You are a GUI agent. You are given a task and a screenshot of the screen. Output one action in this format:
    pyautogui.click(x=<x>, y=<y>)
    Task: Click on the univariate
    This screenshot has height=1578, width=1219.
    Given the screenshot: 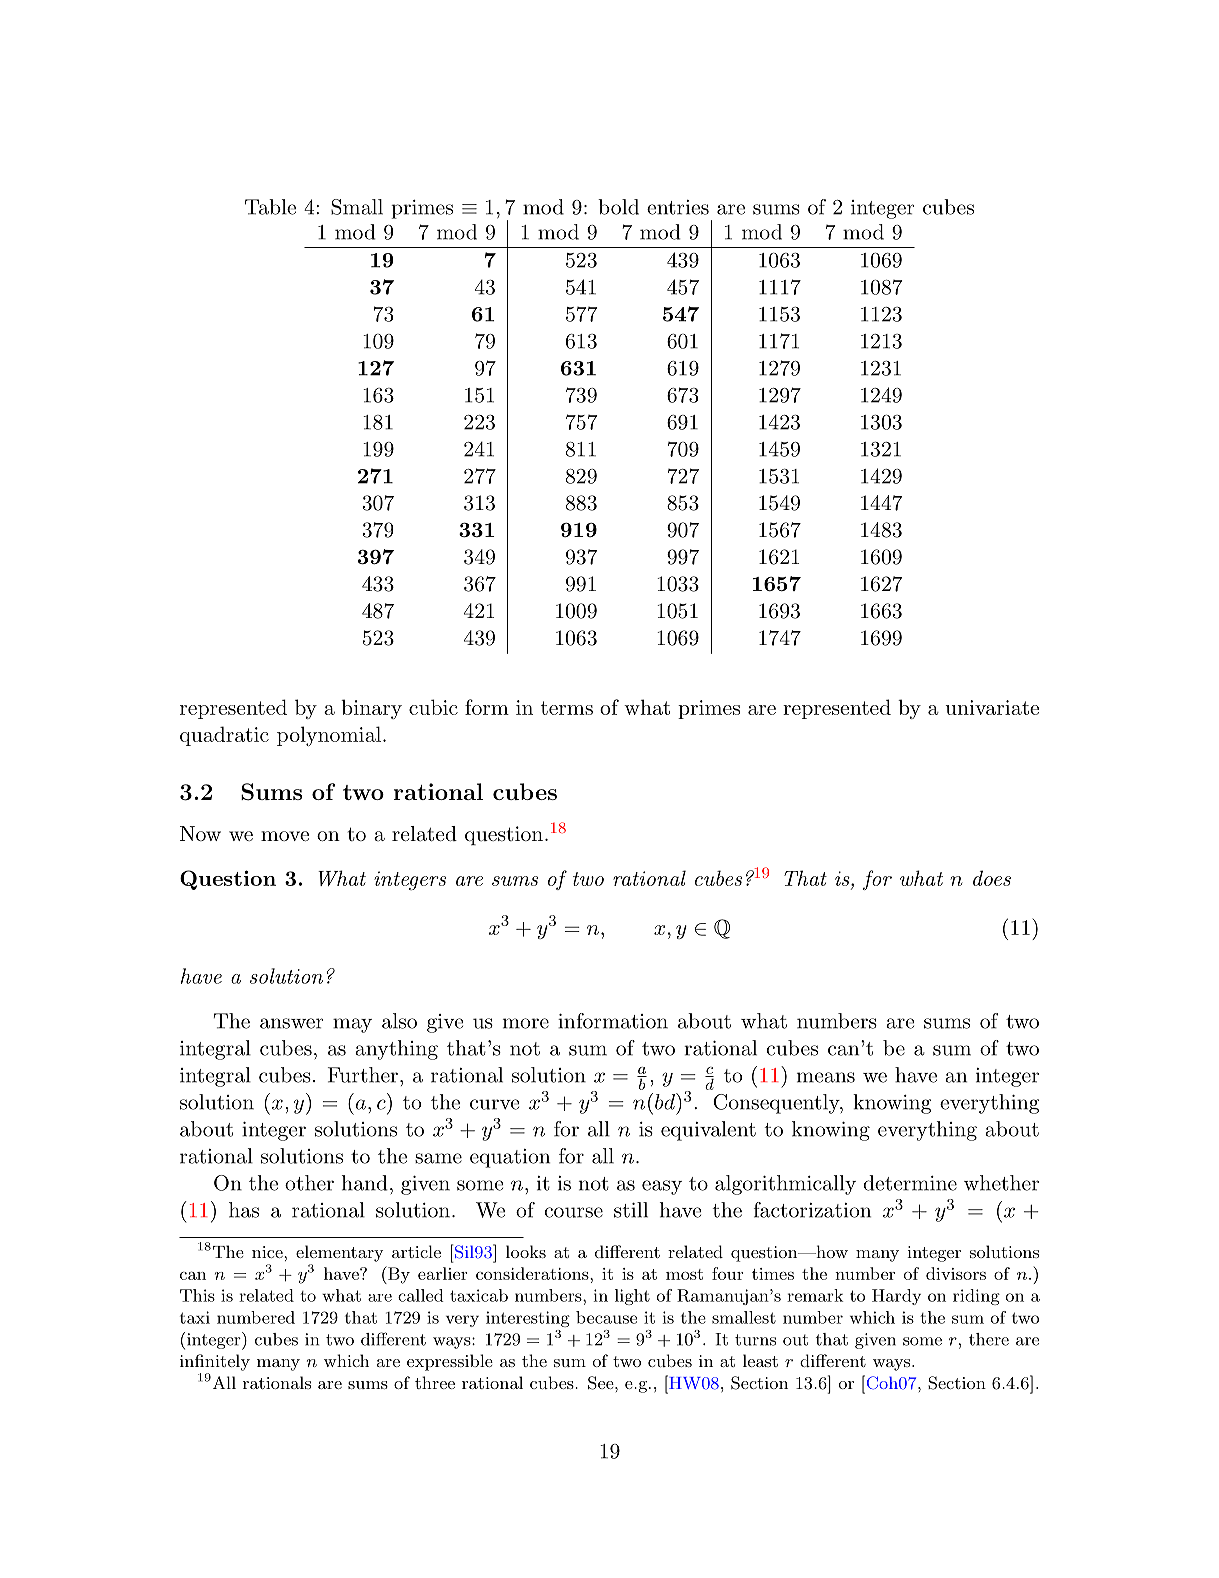 What is the action you would take?
    pyautogui.click(x=992, y=707)
